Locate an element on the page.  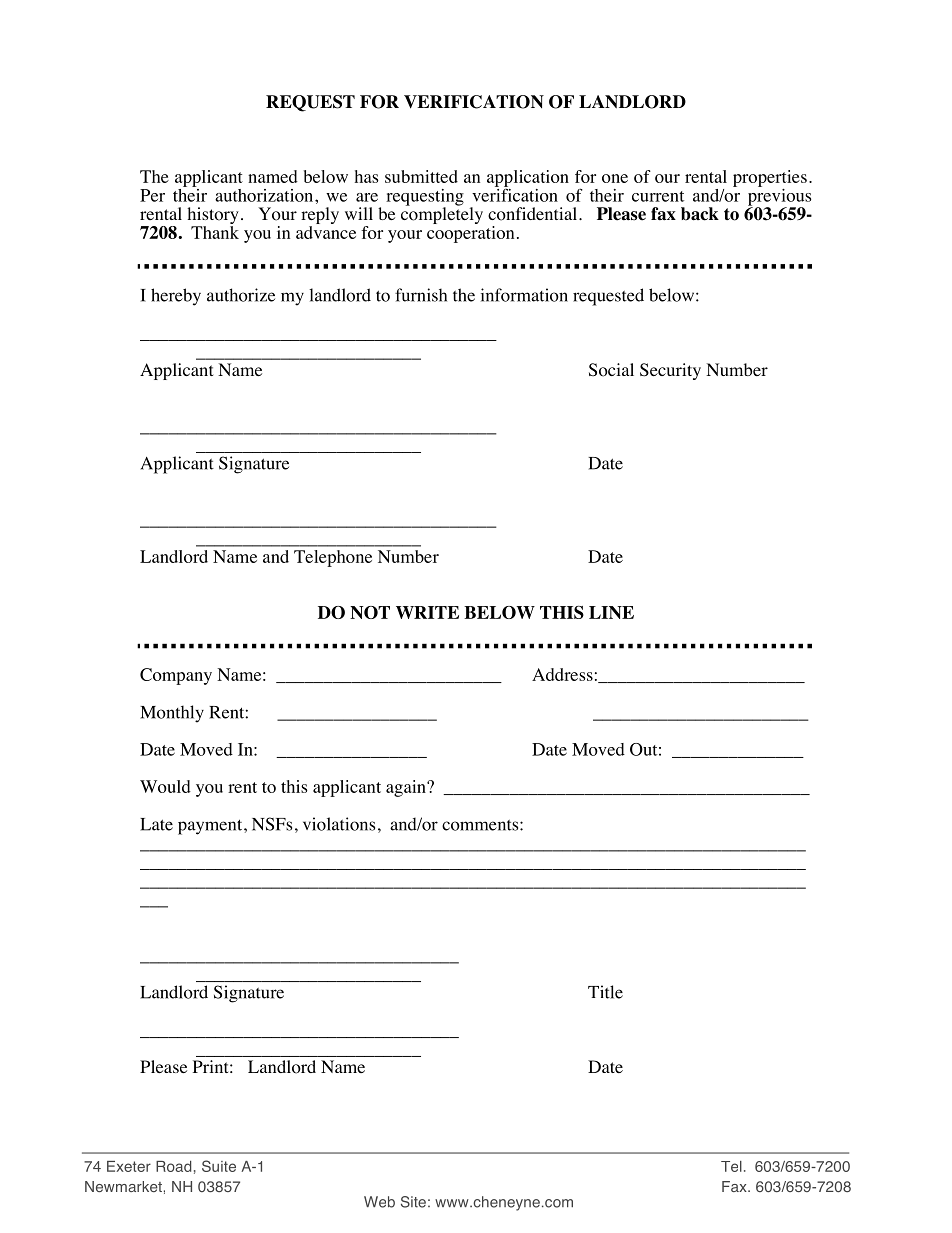
Company is located at coordinates (176, 676).
